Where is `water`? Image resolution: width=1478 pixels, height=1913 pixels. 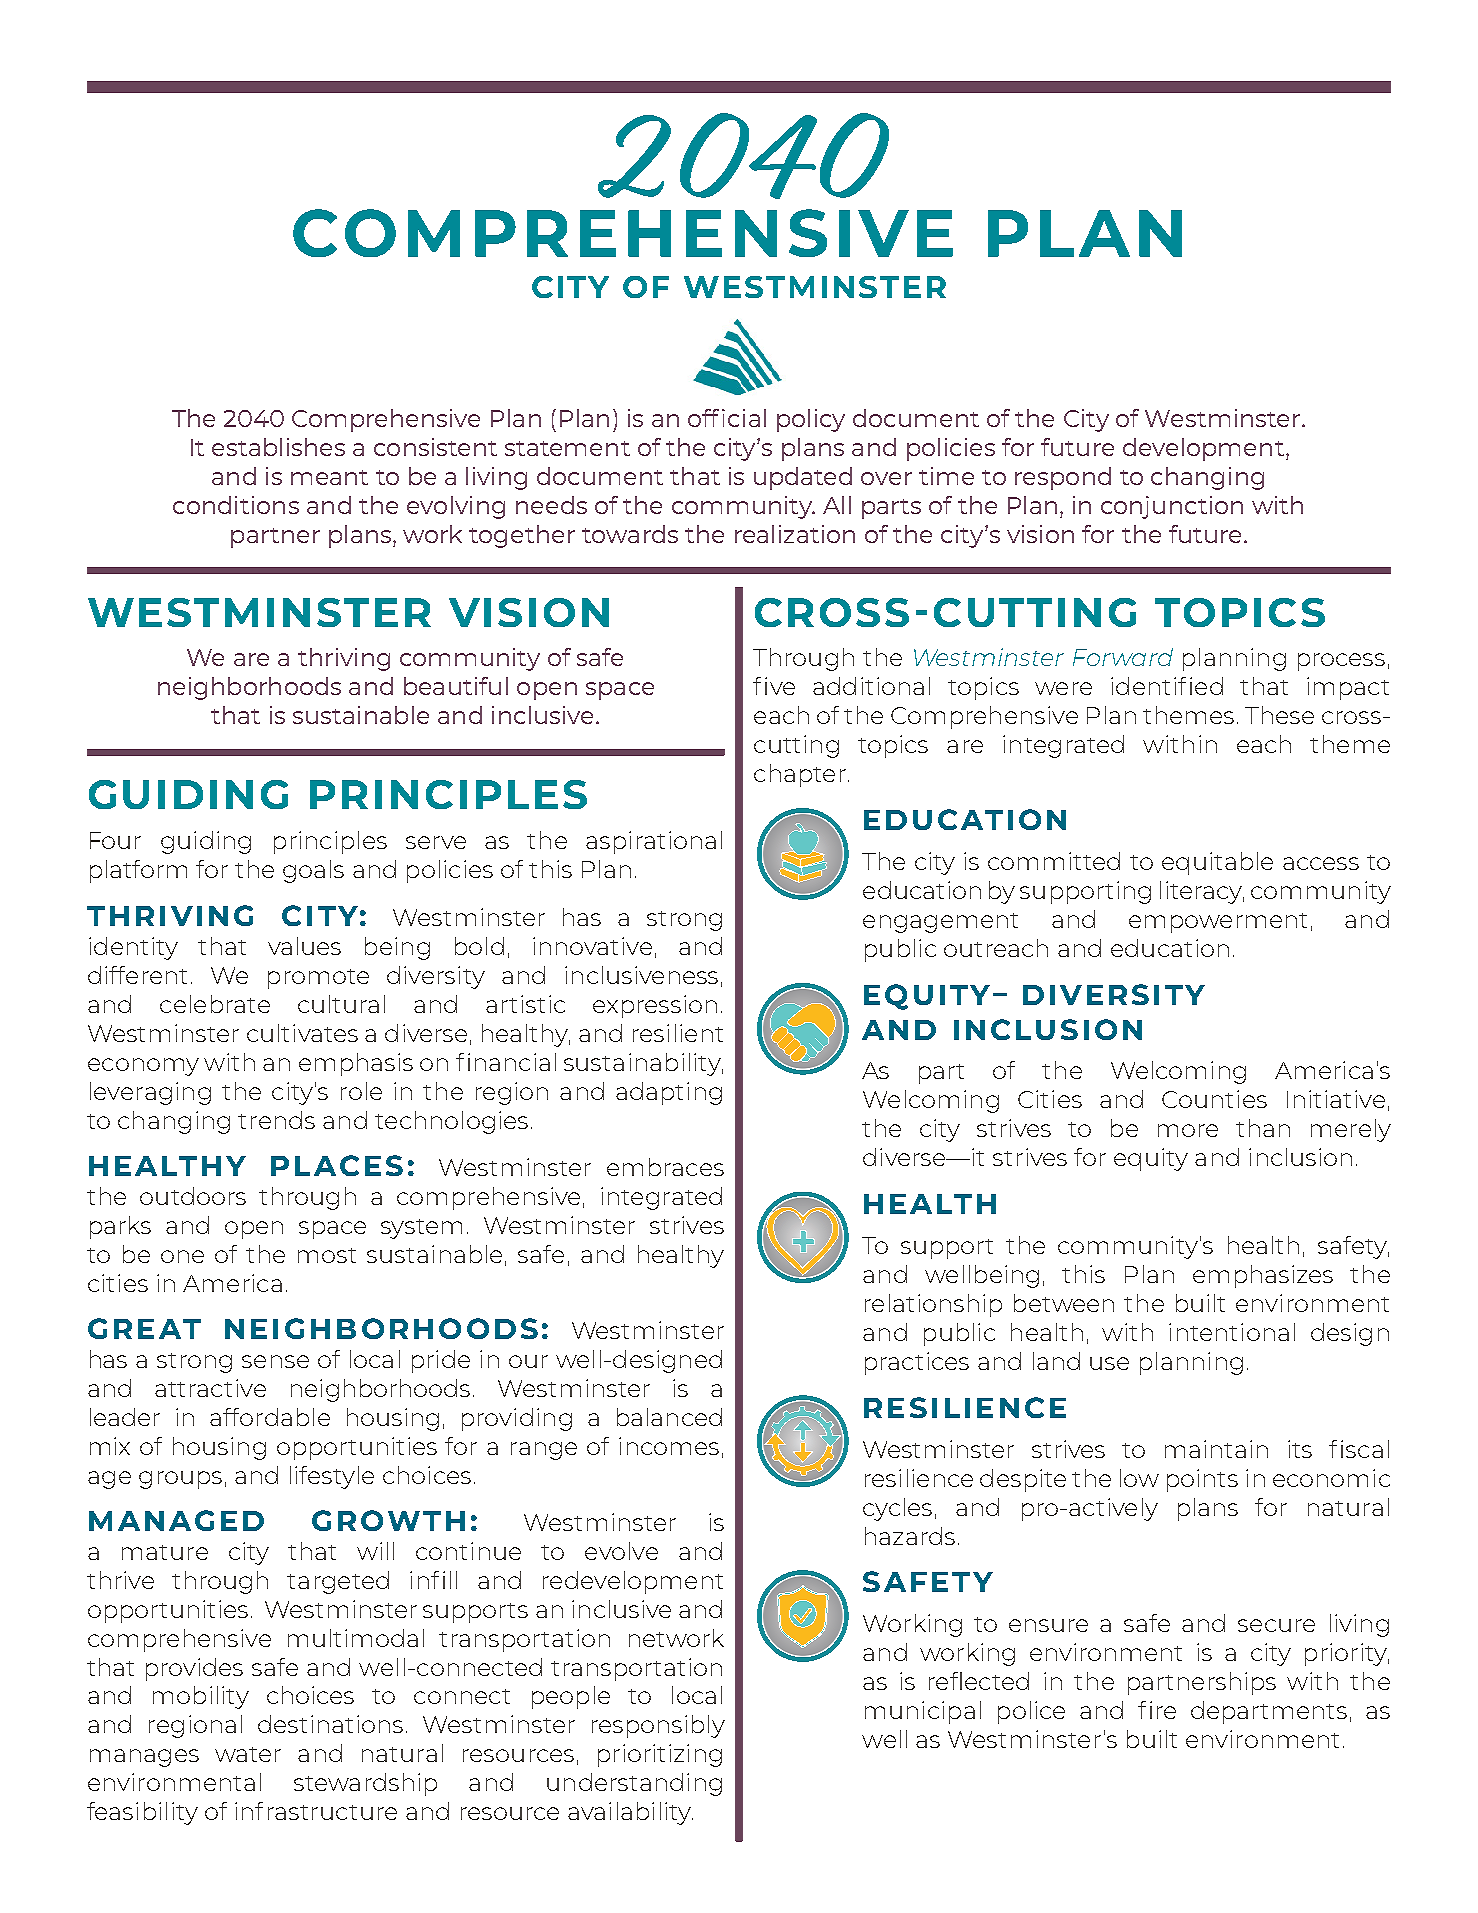
water is located at coordinates (248, 1754).
